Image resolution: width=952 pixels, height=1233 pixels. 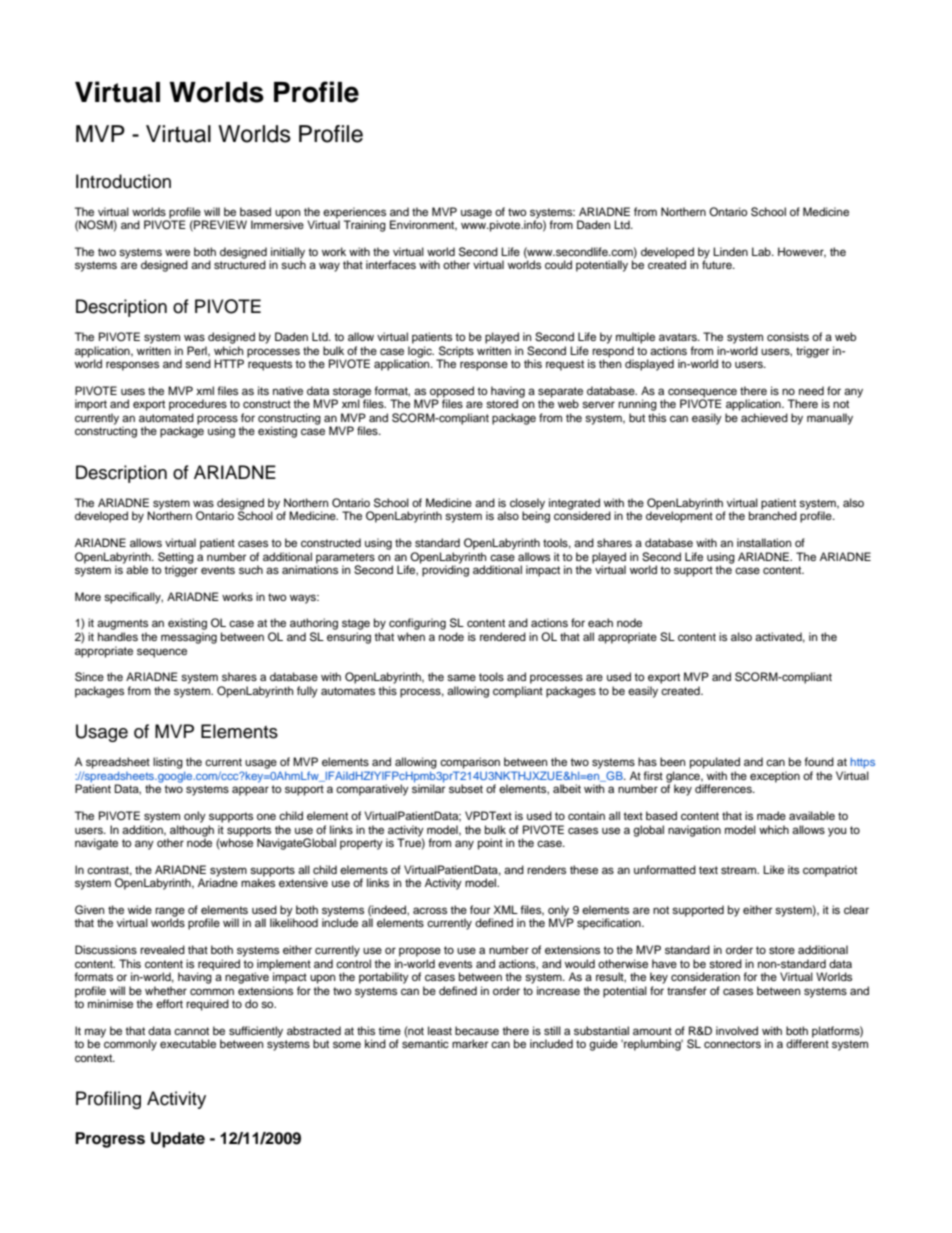 I want to click on same, so click(x=461, y=677).
